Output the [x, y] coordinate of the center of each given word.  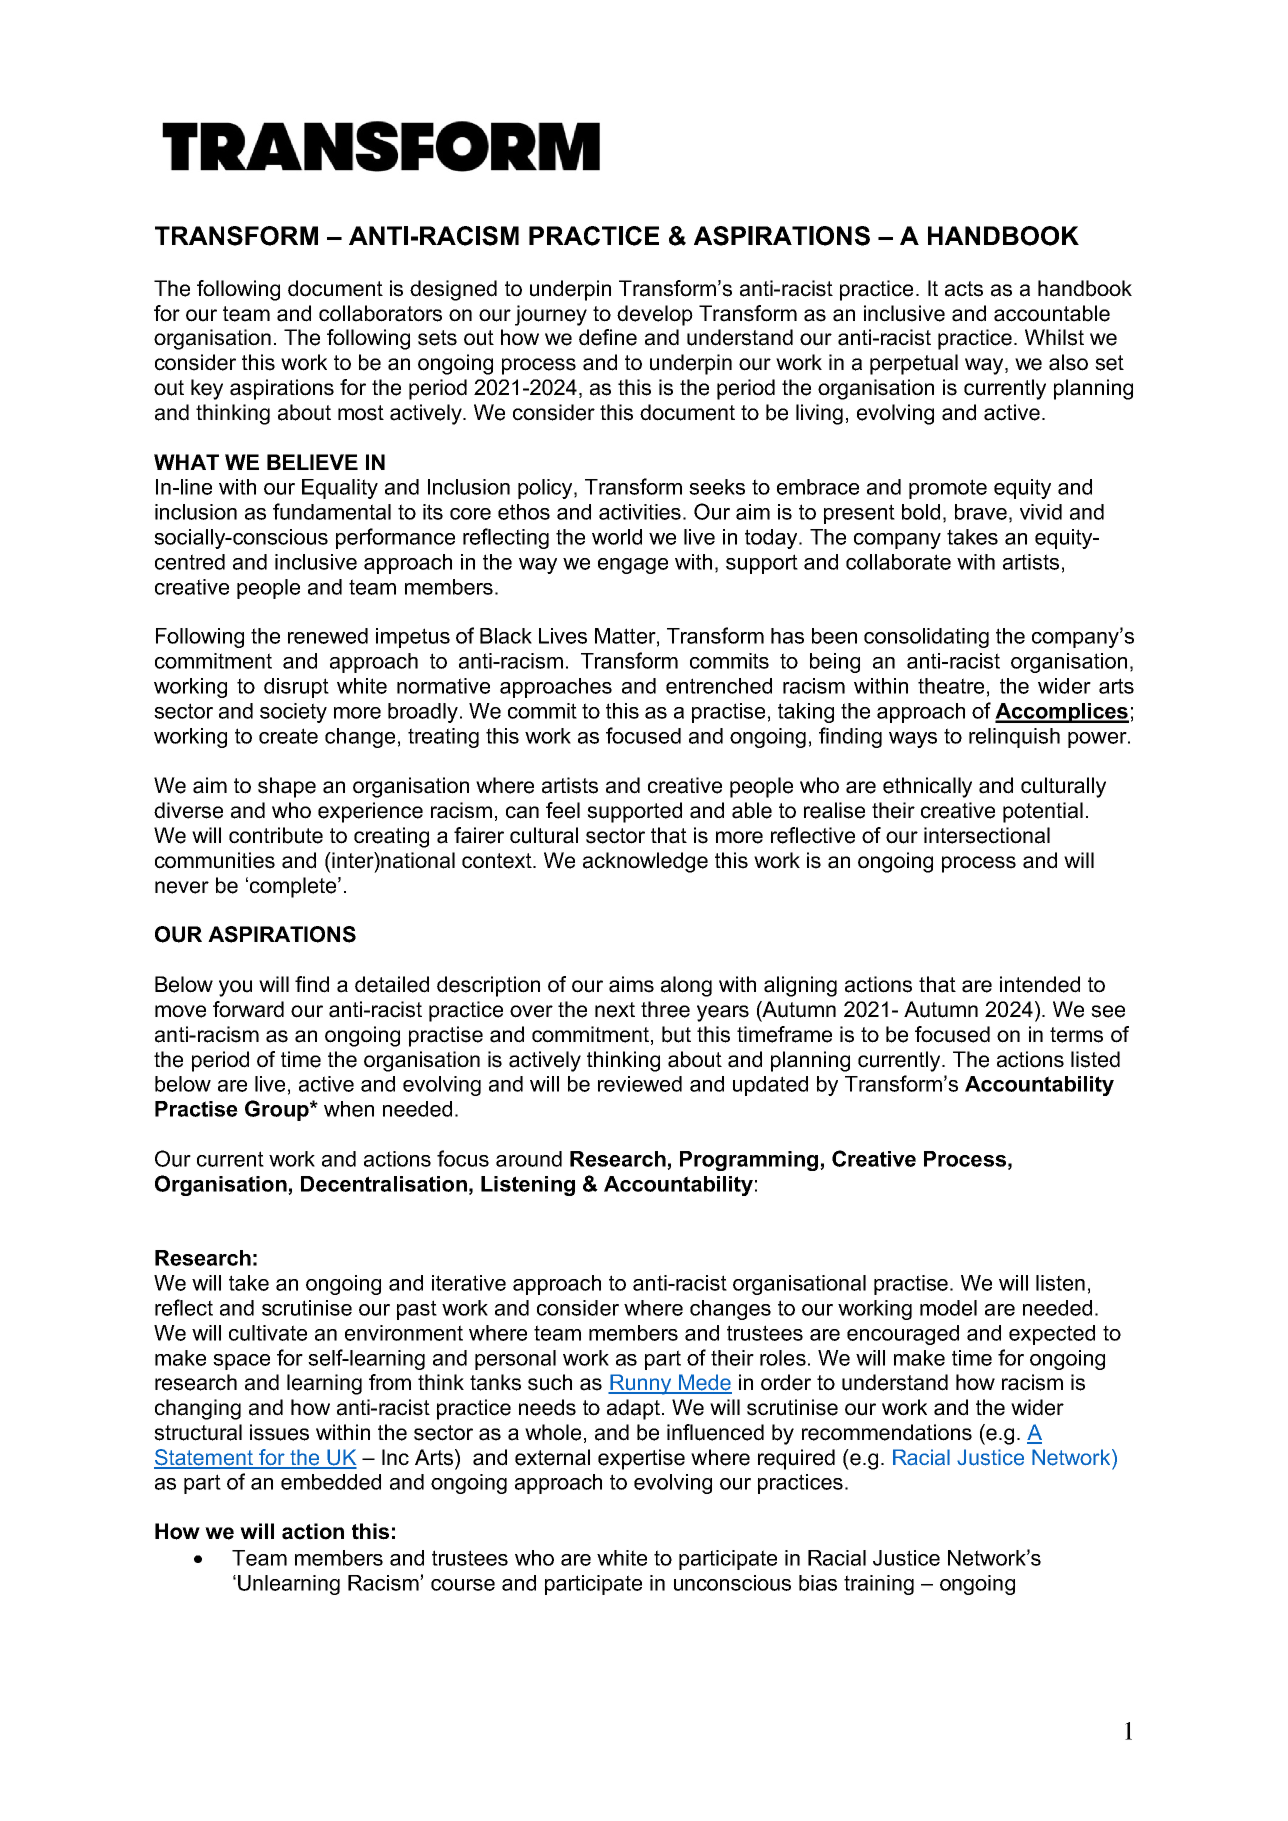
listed [1095, 1059]
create [288, 736]
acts [964, 289]
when [349, 1109]
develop [655, 315]
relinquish [1014, 738]
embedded [331, 1482]
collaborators [380, 313]
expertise [641, 1459]
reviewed [640, 1084]
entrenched [719, 686]
